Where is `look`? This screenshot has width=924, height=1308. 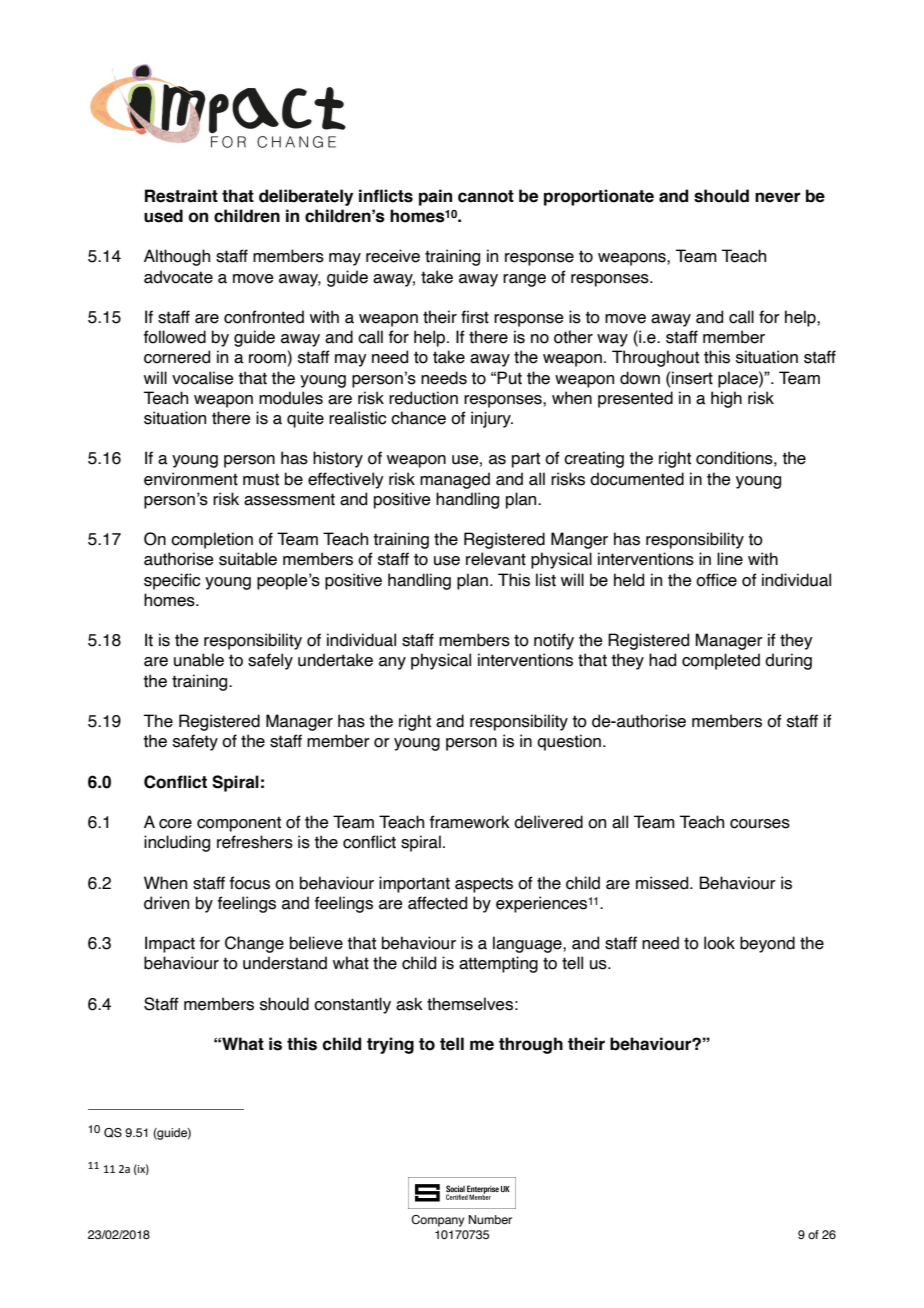
look is located at coordinates (719, 943).
